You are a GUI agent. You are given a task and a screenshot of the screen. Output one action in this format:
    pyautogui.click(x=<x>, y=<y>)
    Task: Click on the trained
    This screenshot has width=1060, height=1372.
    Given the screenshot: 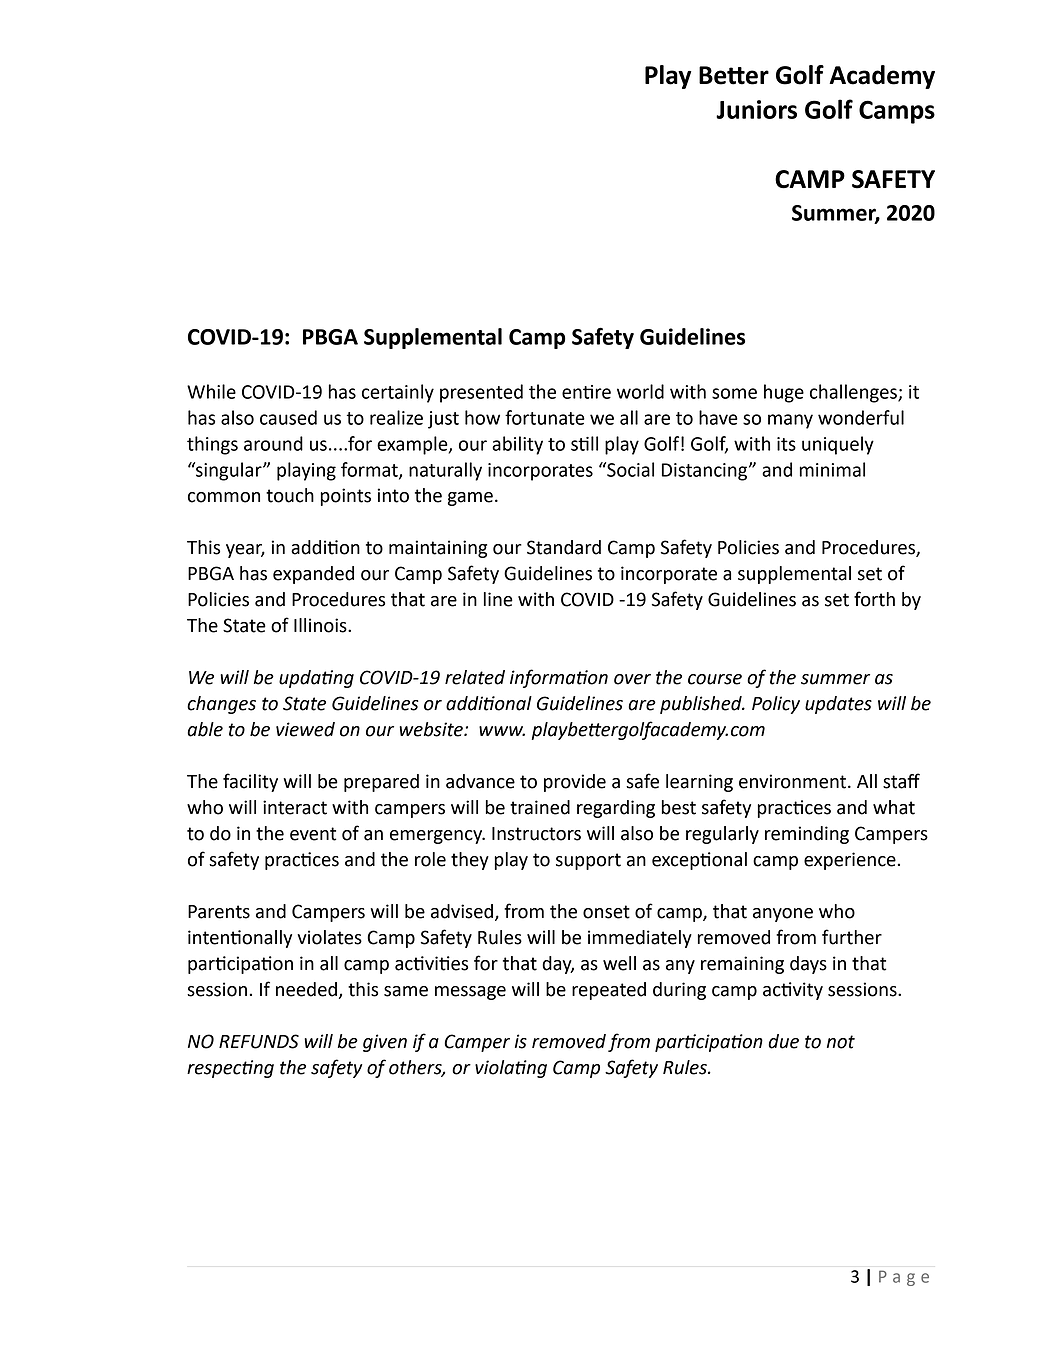 What is the action you would take?
    pyautogui.click(x=540, y=807)
